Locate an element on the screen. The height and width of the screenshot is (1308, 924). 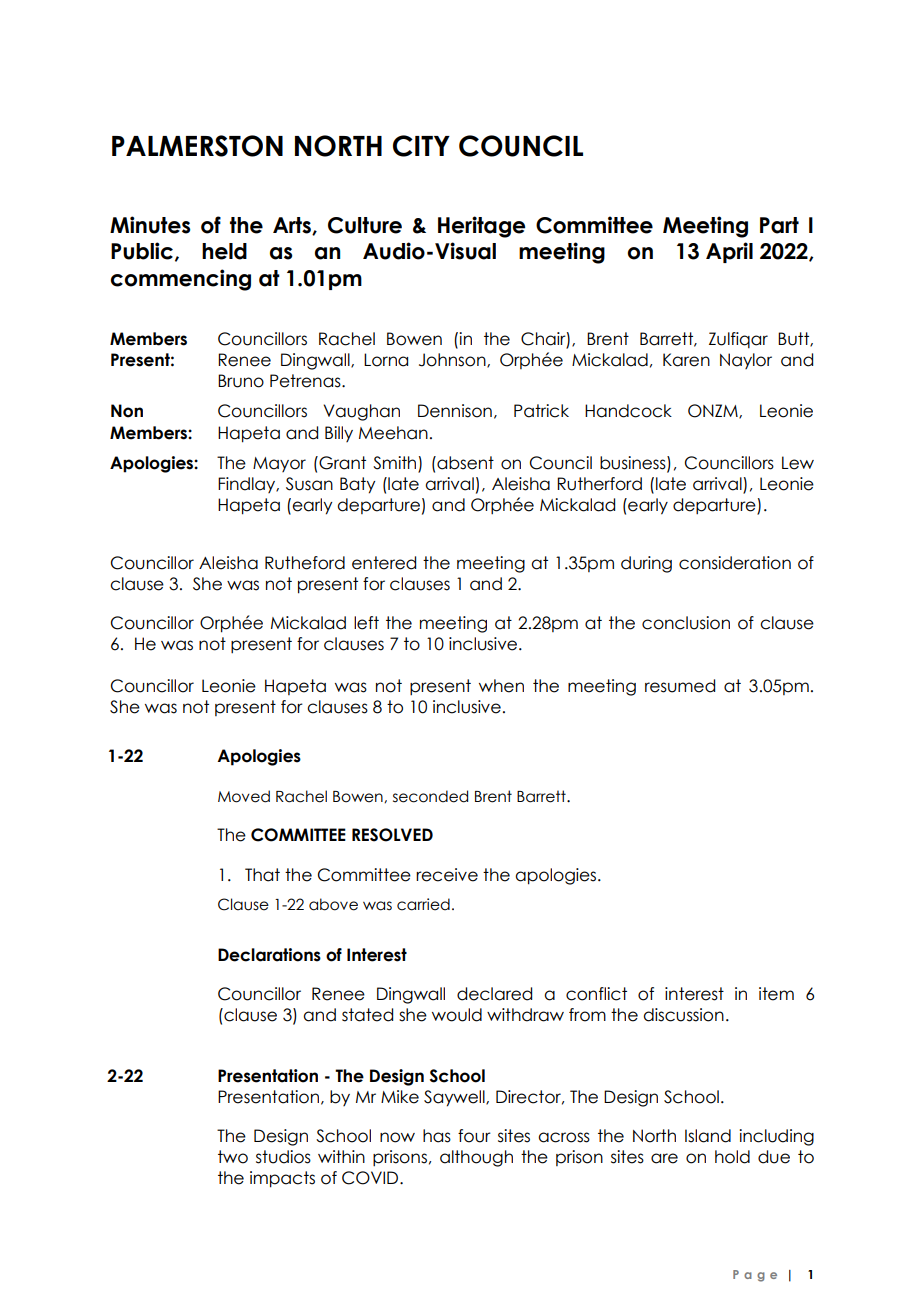
CITY is located at coordinates (421, 146).
